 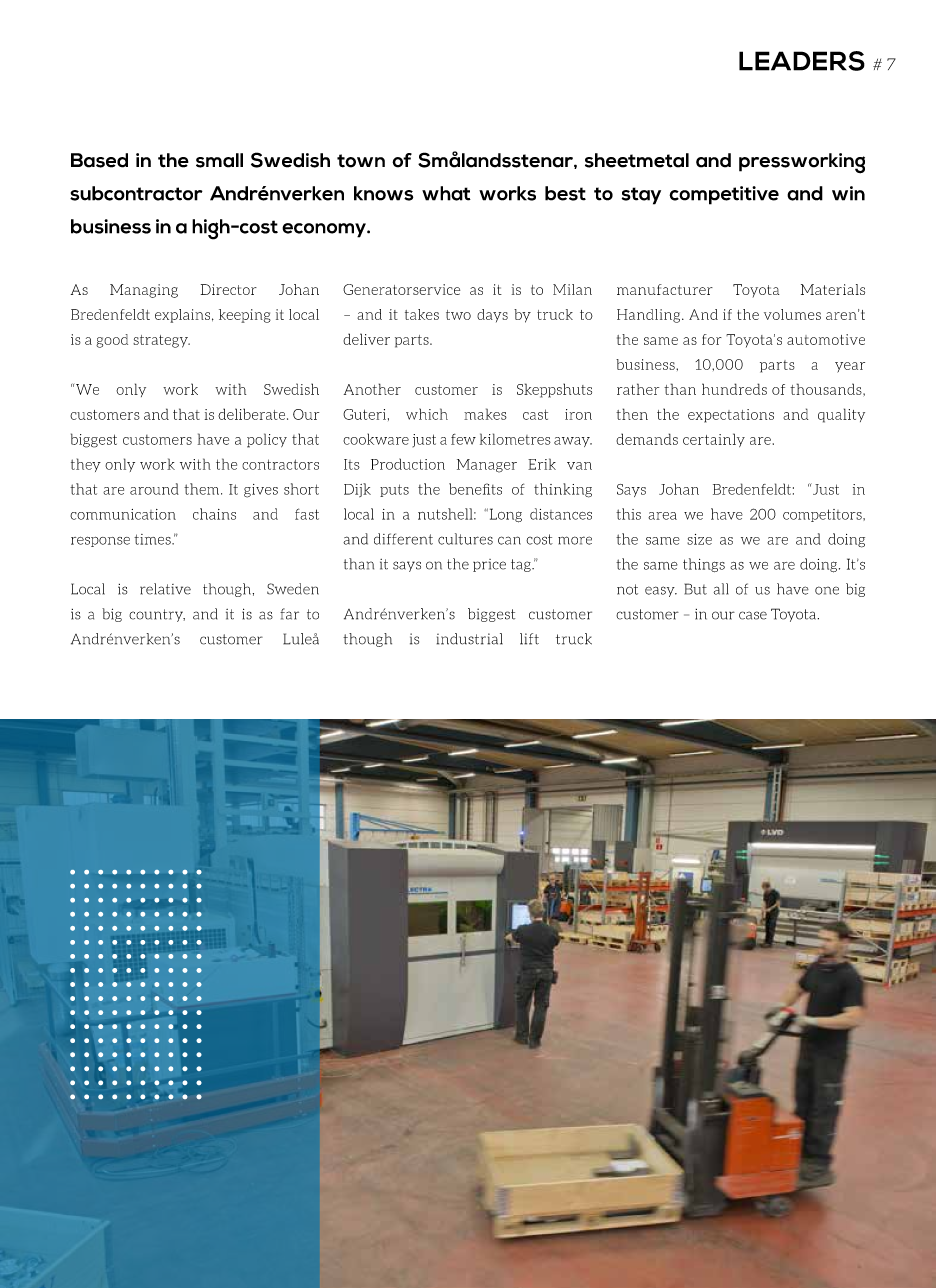 I want to click on small, so click(x=219, y=160).
